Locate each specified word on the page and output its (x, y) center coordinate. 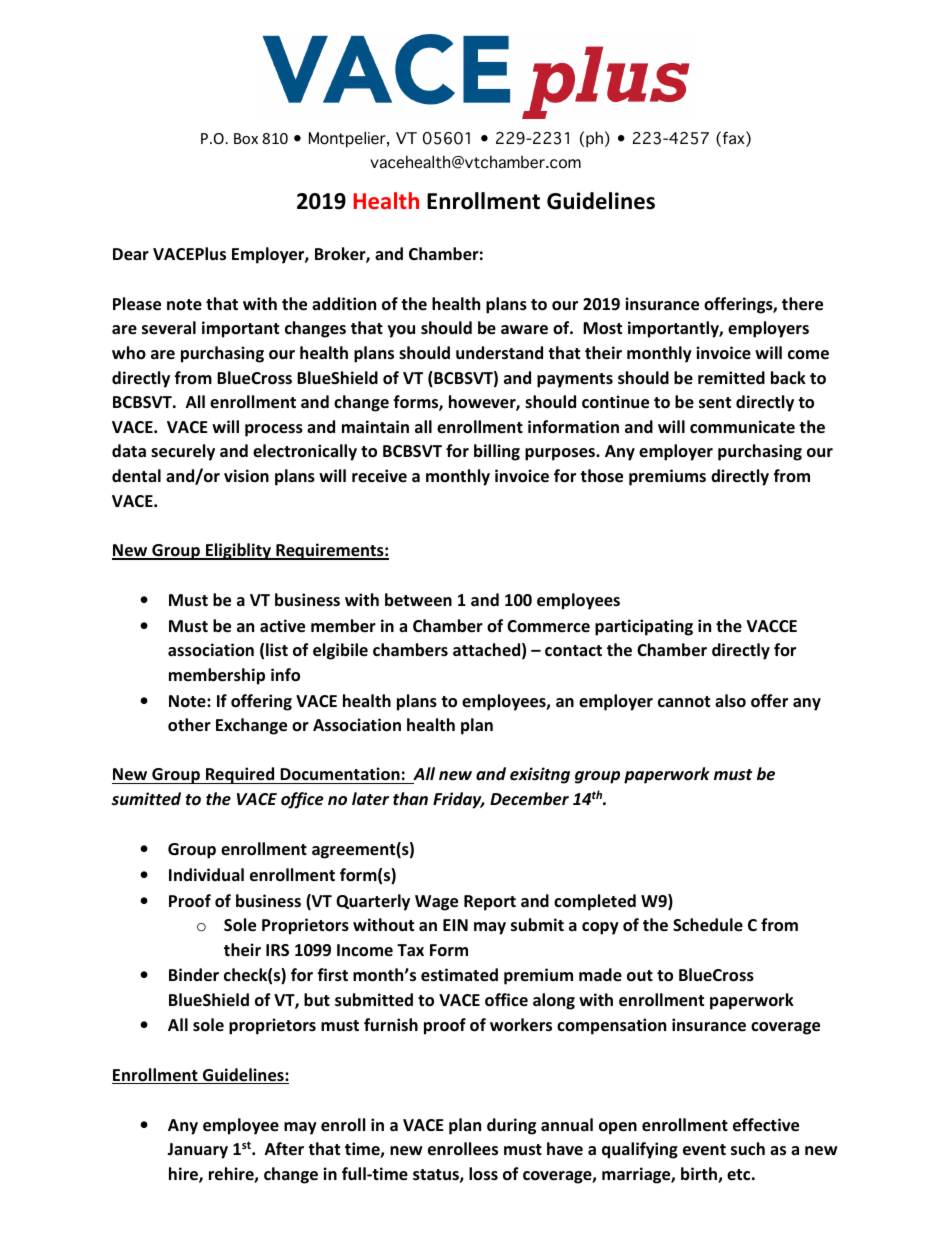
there (802, 304)
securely (183, 452)
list (277, 650)
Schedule (708, 925)
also (730, 700)
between (418, 600)
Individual (206, 874)
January (197, 1151)
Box (246, 138)
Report (490, 903)
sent (715, 403)
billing (497, 452)
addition (344, 303)
